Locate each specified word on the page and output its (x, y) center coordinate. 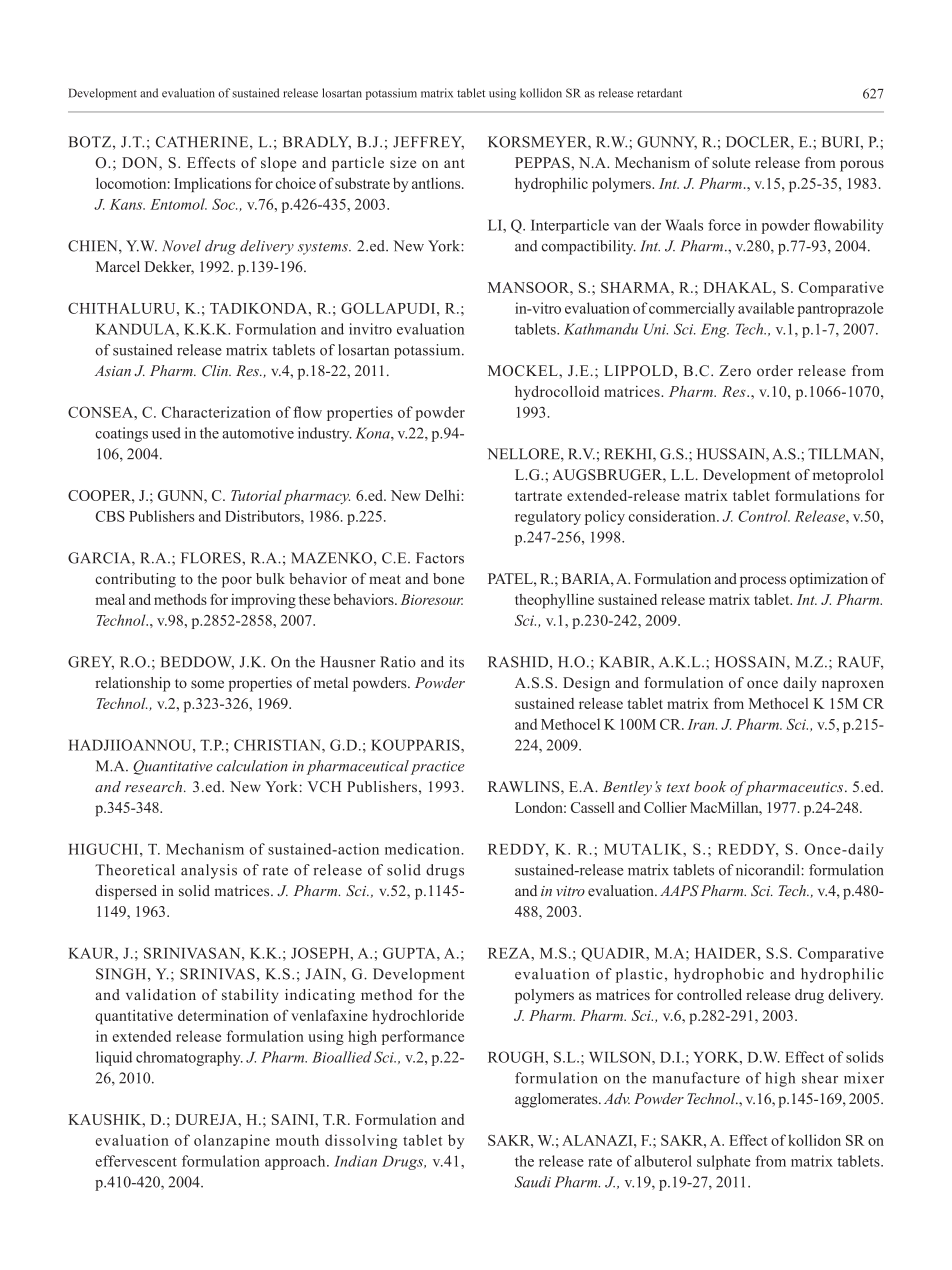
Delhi (443, 495)
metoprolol (848, 476)
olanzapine (232, 1141)
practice (438, 768)
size (403, 162)
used (166, 433)
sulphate (724, 1162)
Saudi (533, 1182)
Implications (212, 184)
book (710, 786)
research (155, 786)
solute (731, 162)
